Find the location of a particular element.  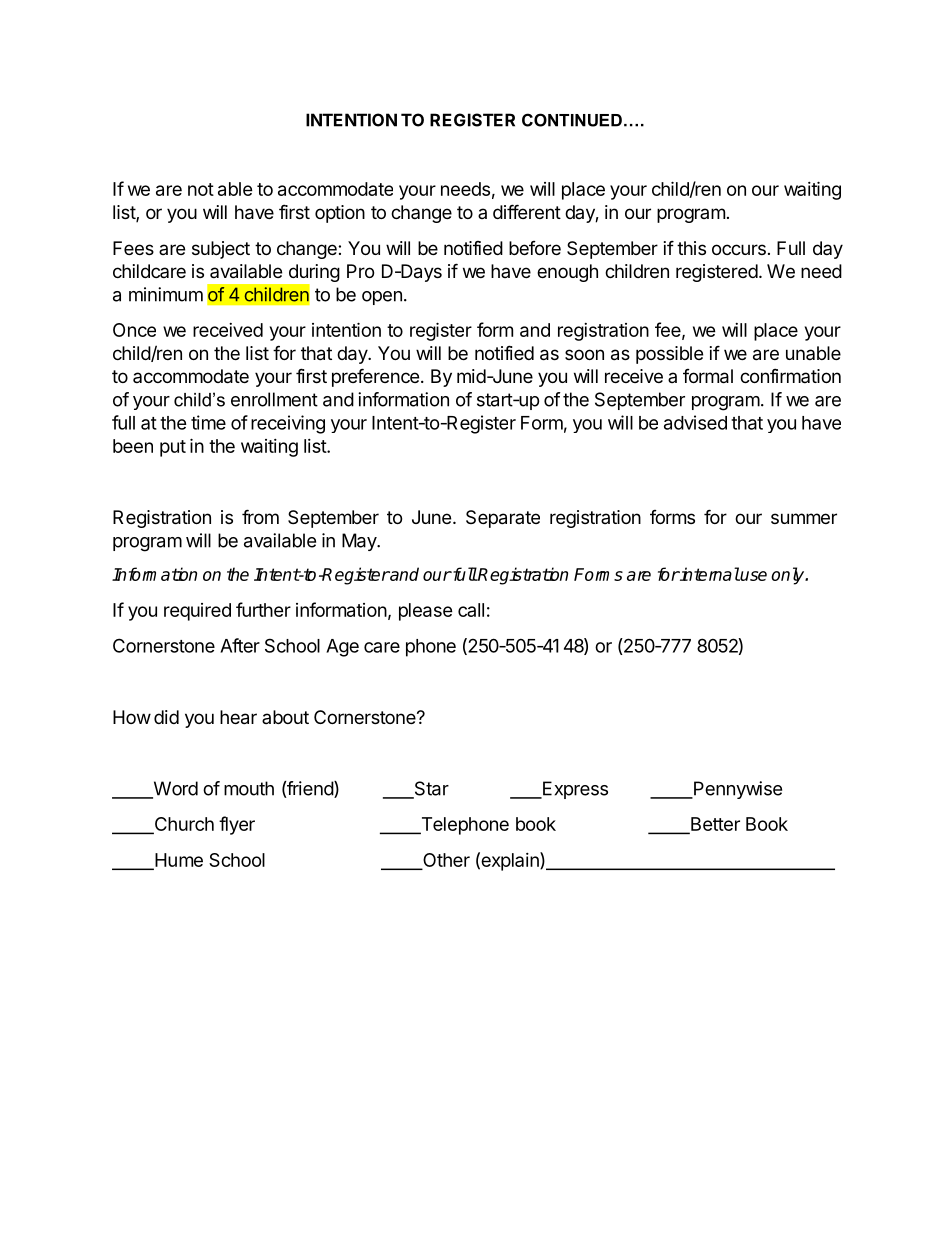

CONTINUED is located at coordinates (572, 120).
